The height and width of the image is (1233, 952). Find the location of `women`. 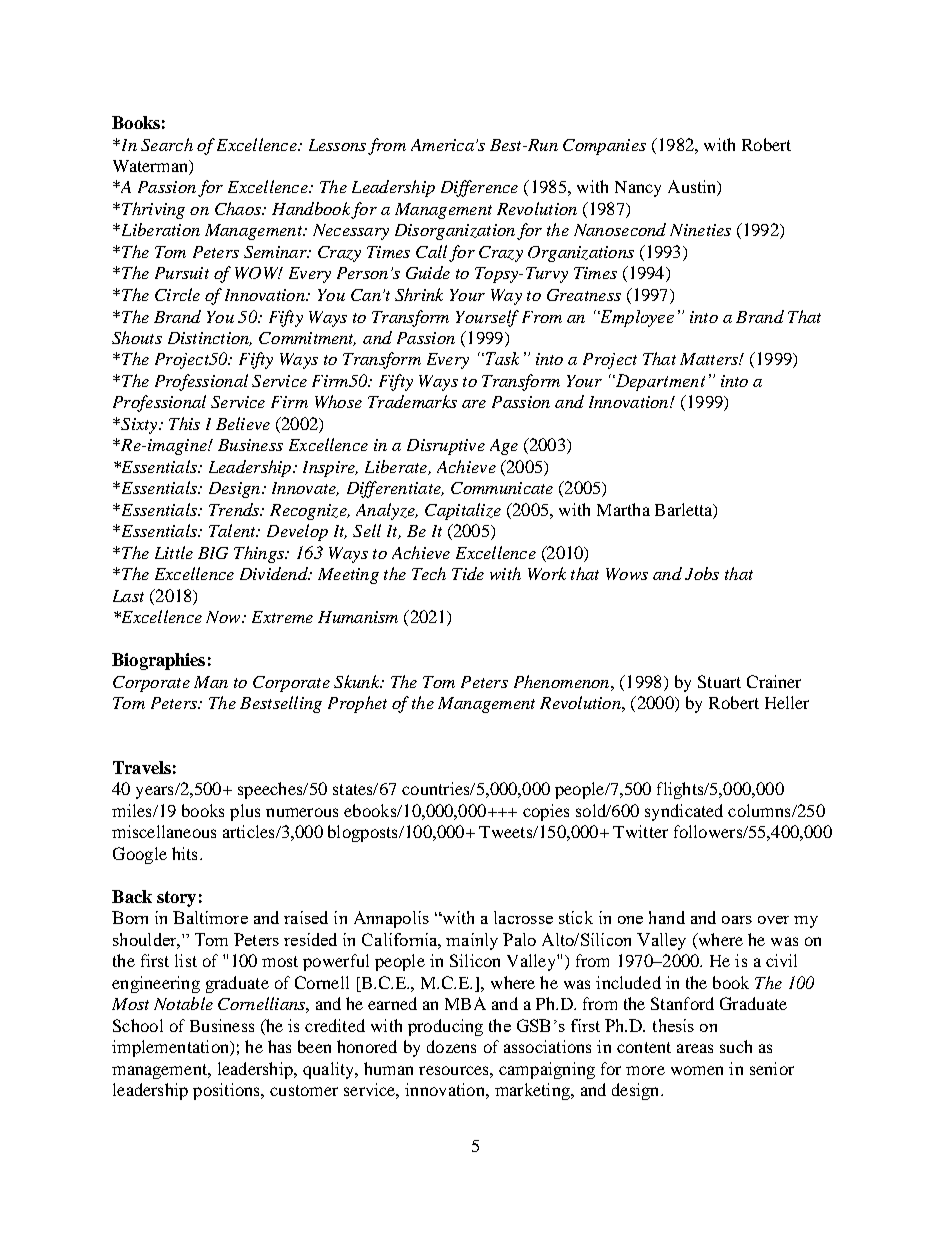

women is located at coordinates (697, 1070).
